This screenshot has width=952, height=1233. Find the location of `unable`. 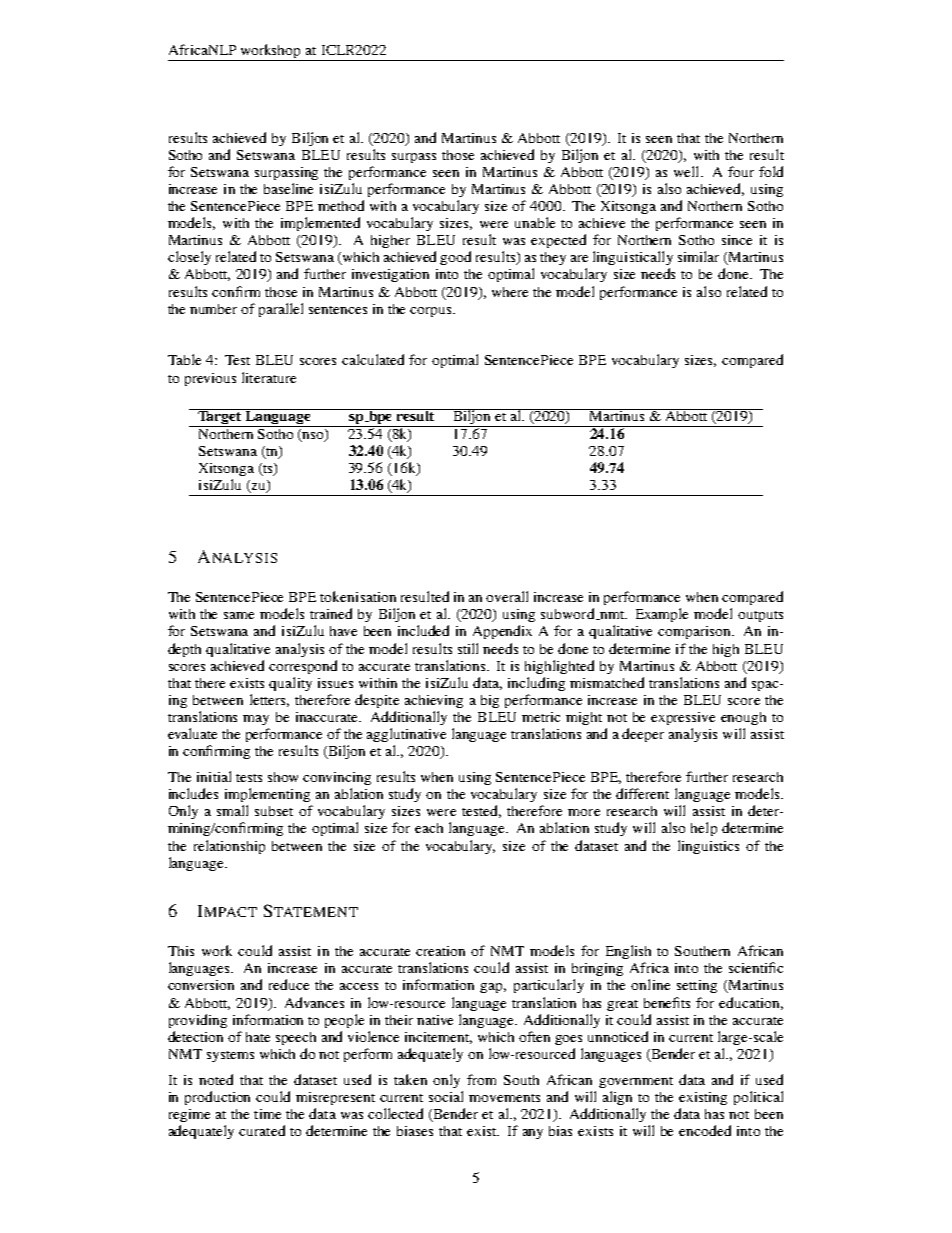

unable is located at coordinates (535, 222).
